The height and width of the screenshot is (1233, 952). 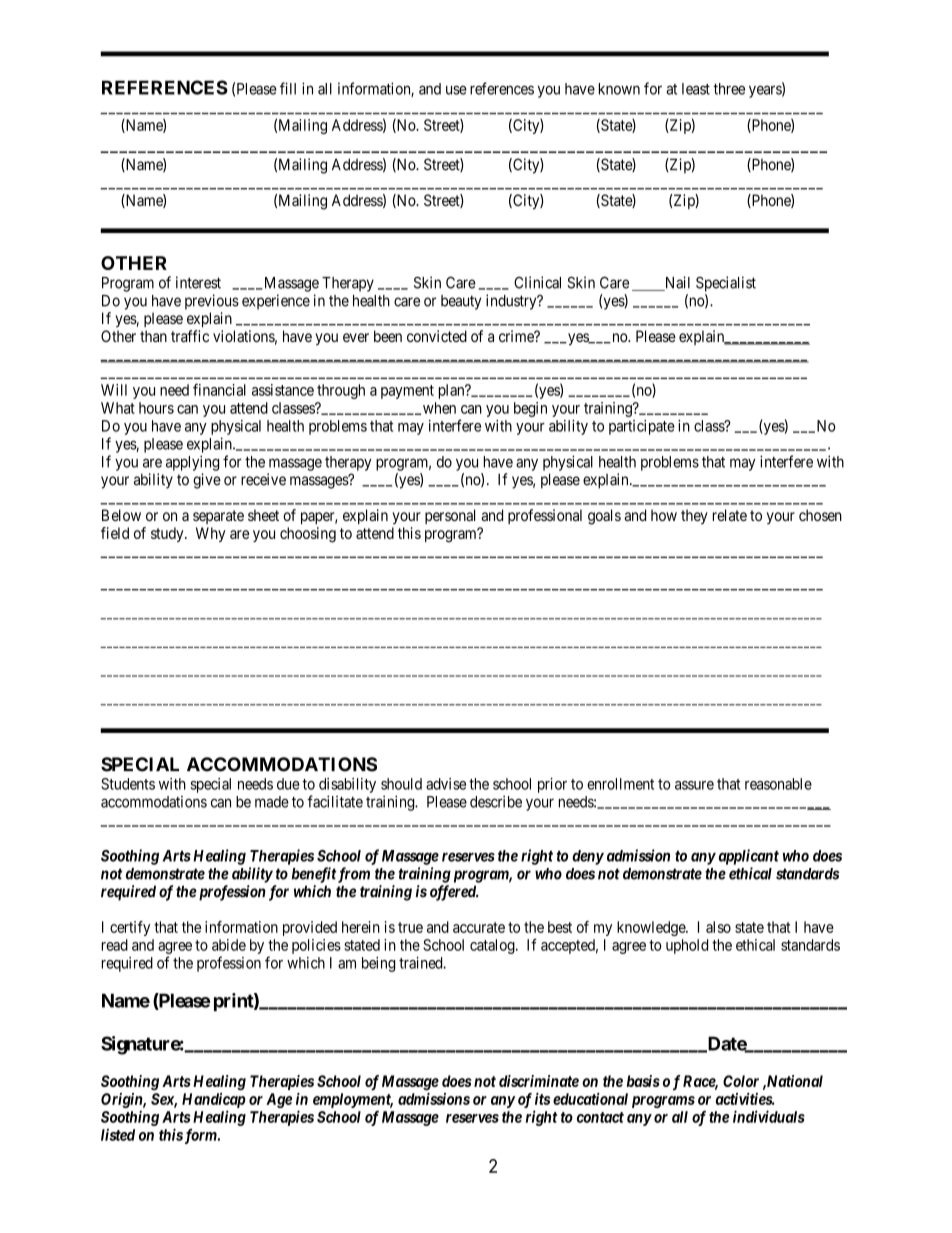 What do you see at coordinates (730, 515) in the screenshot?
I see `relate` at bounding box center [730, 515].
